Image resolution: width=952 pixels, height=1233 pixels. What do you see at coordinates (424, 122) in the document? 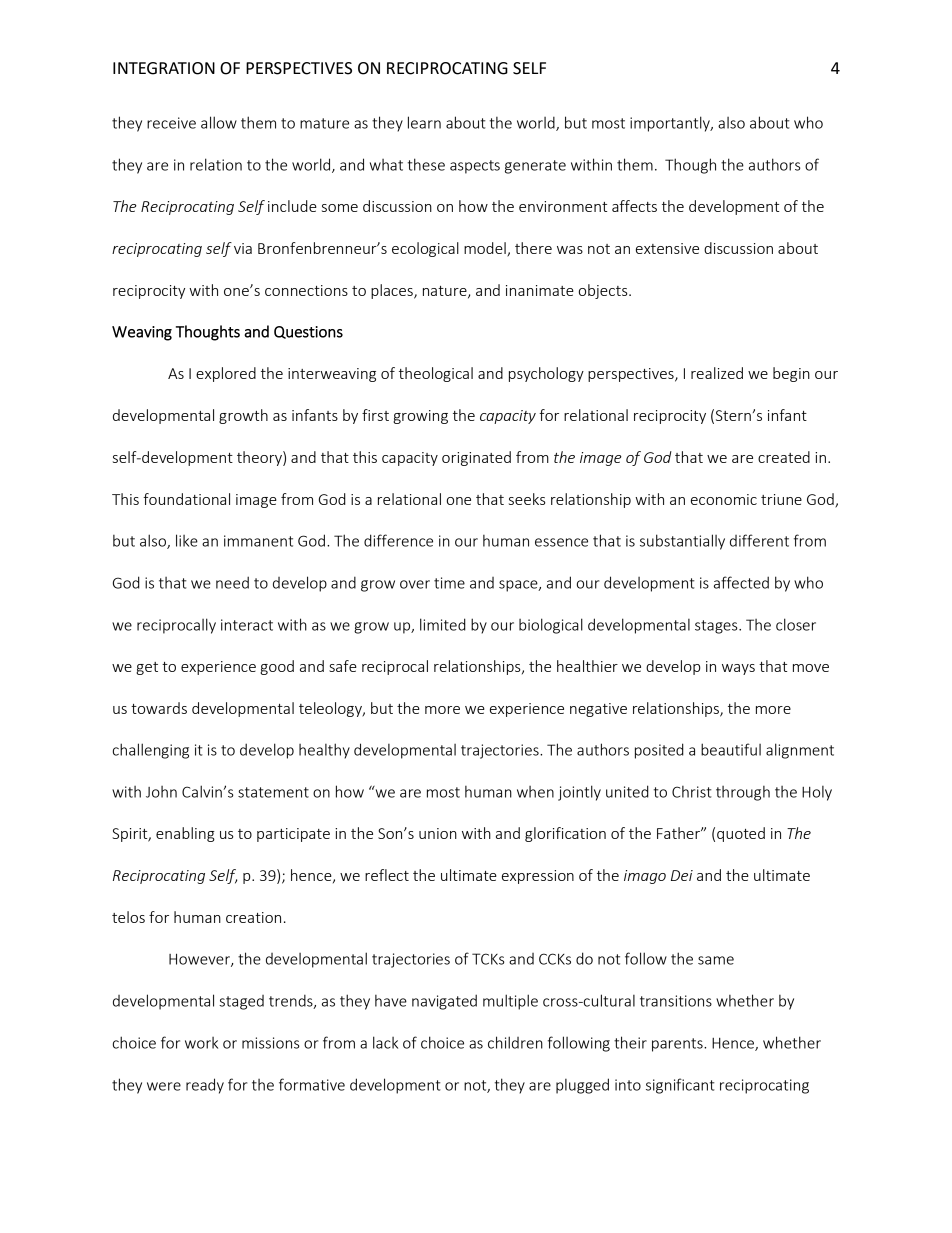
I see `learn` at bounding box center [424, 122].
